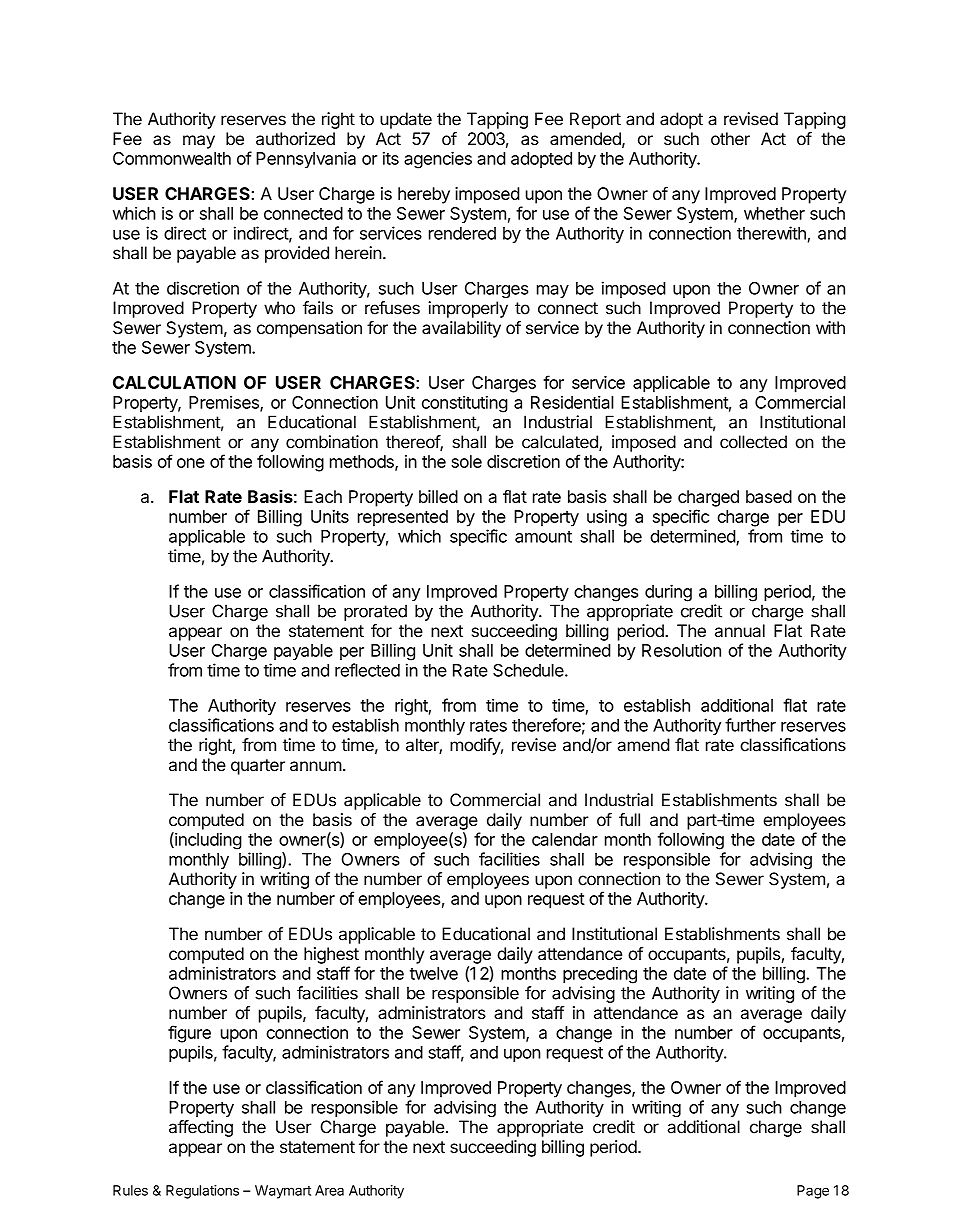  What do you see at coordinates (465, 404) in the screenshot?
I see `constituting` at bounding box center [465, 404].
